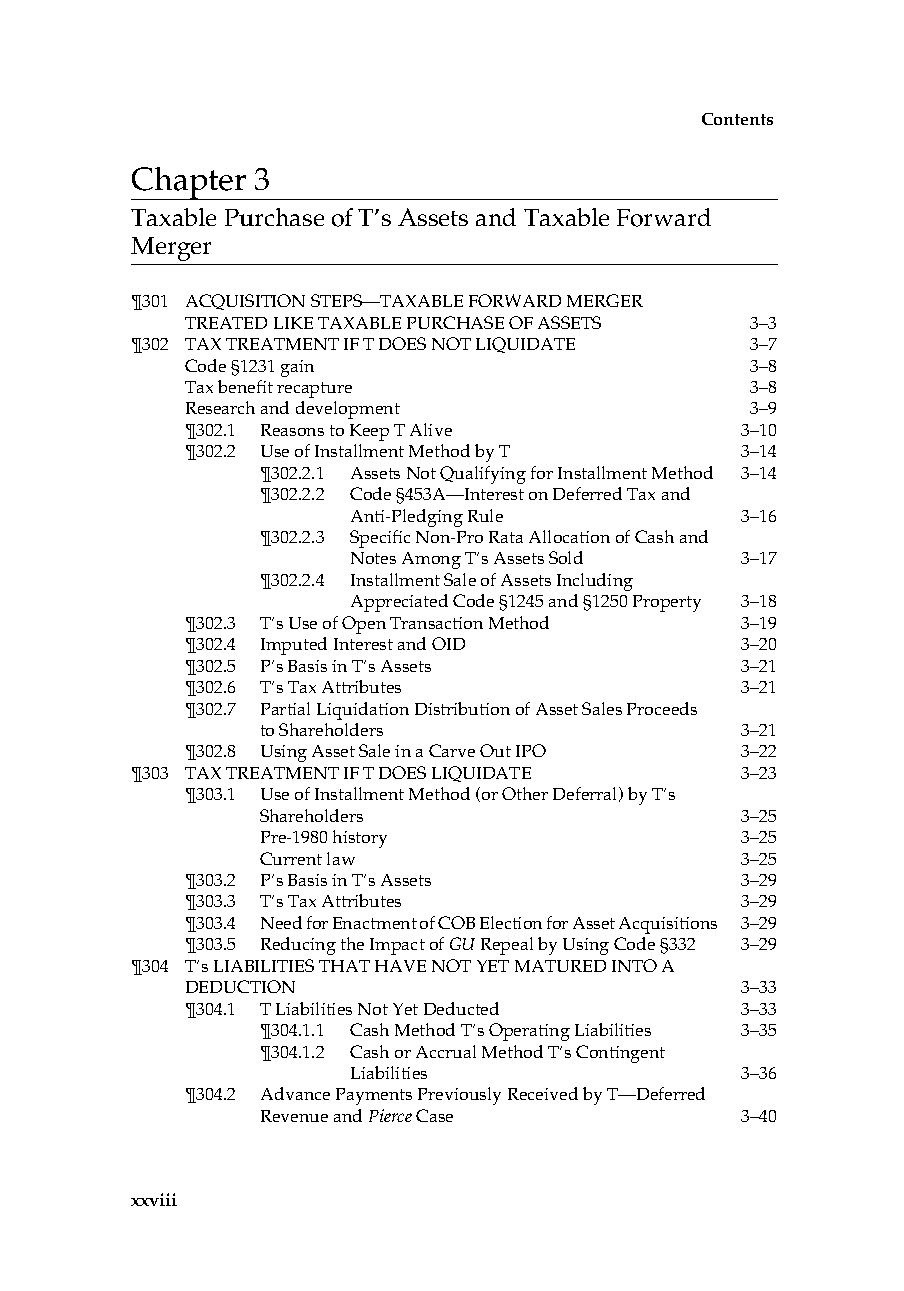 This image has height=1291, width=904. What do you see at coordinates (190, 183) in the image?
I see `Chapter` at bounding box center [190, 183].
